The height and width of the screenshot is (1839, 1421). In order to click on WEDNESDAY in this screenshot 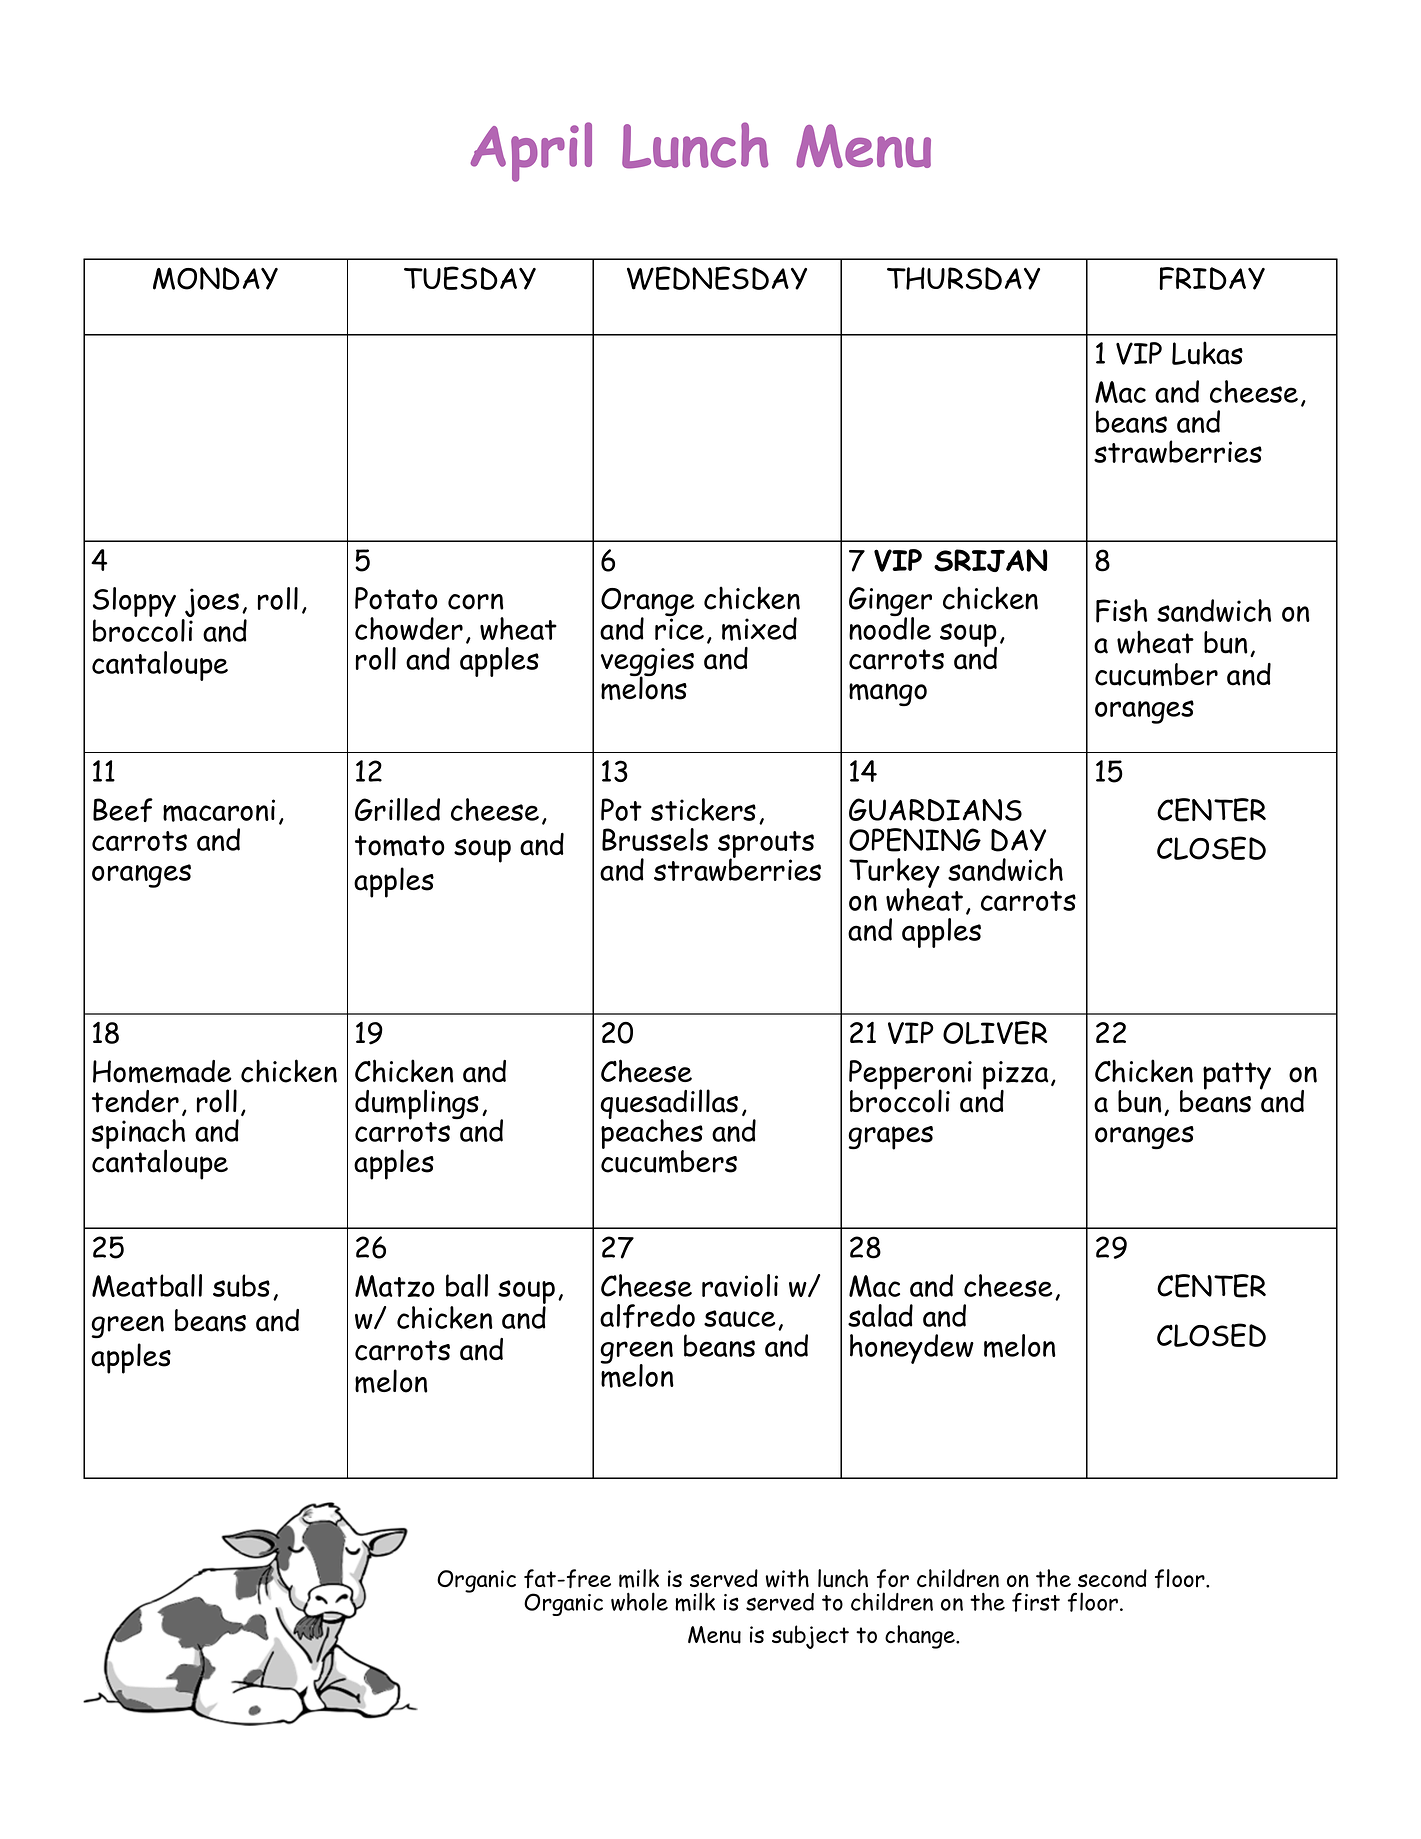, I will do `click(717, 278)`.
